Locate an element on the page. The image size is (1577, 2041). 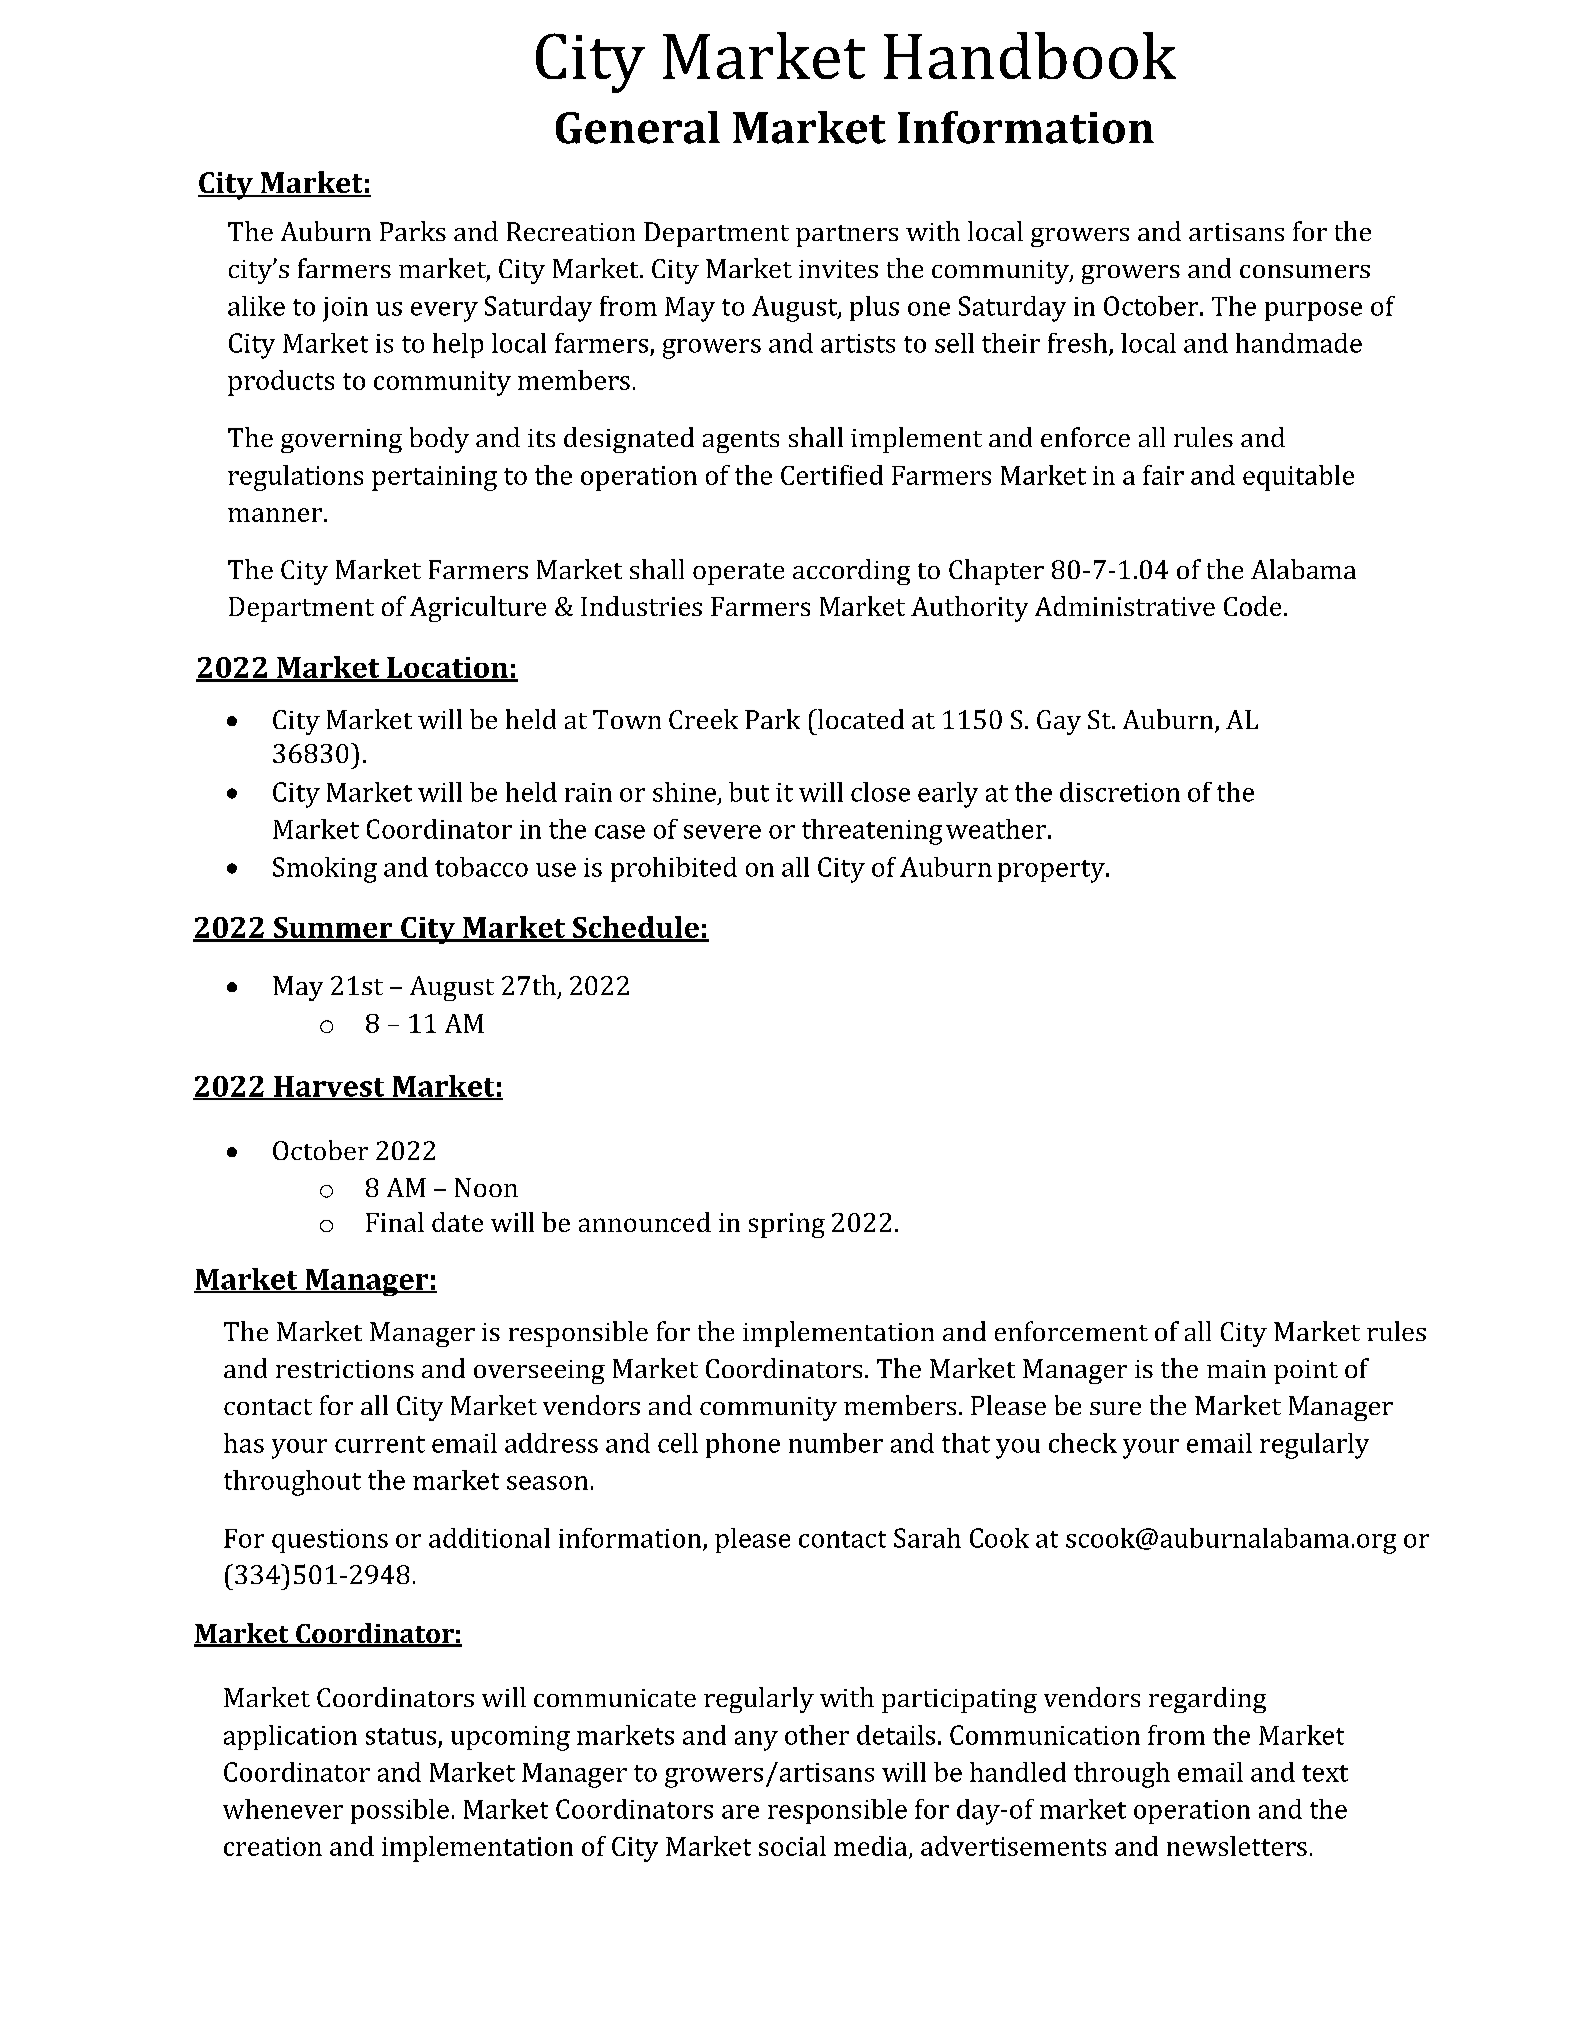
Code is located at coordinates (1252, 606).
